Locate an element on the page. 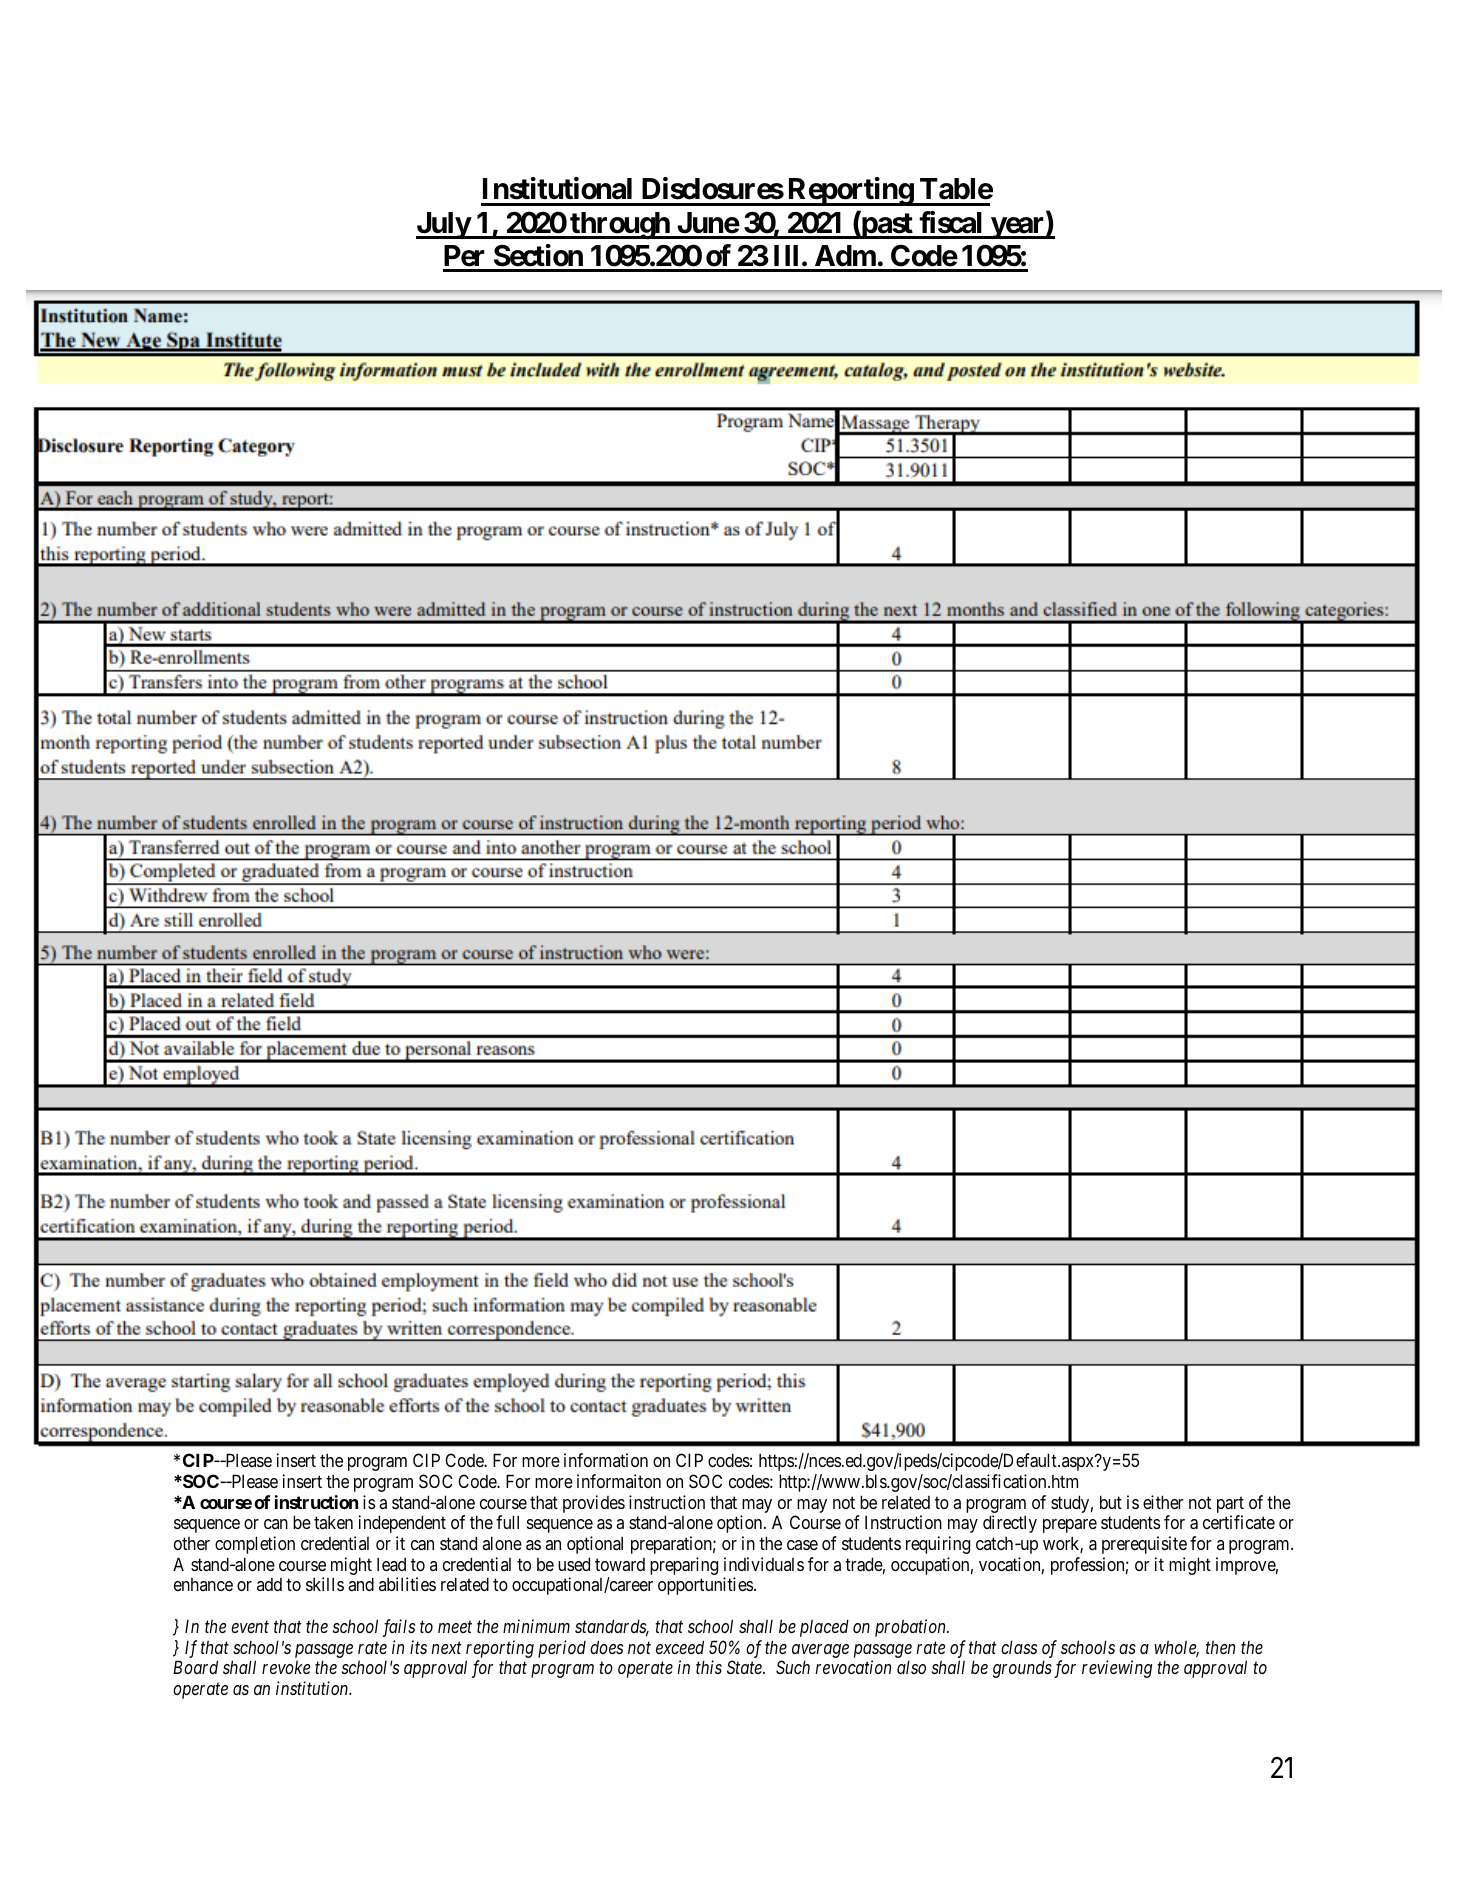  exceed is located at coordinates (680, 1647).
